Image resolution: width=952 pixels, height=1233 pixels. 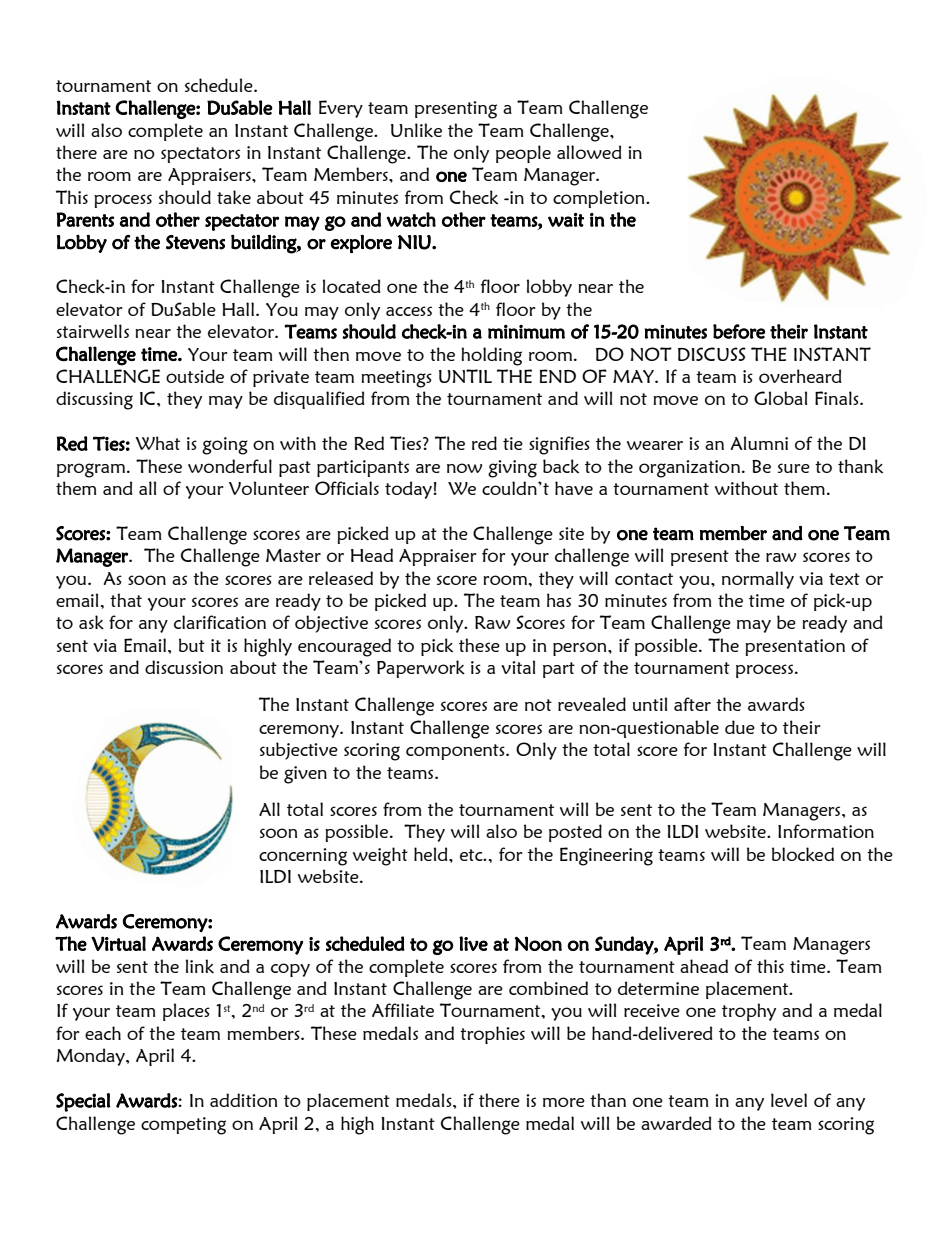 What do you see at coordinates (492, 1035) in the screenshot?
I see `trophies` at bounding box center [492, 1035].
